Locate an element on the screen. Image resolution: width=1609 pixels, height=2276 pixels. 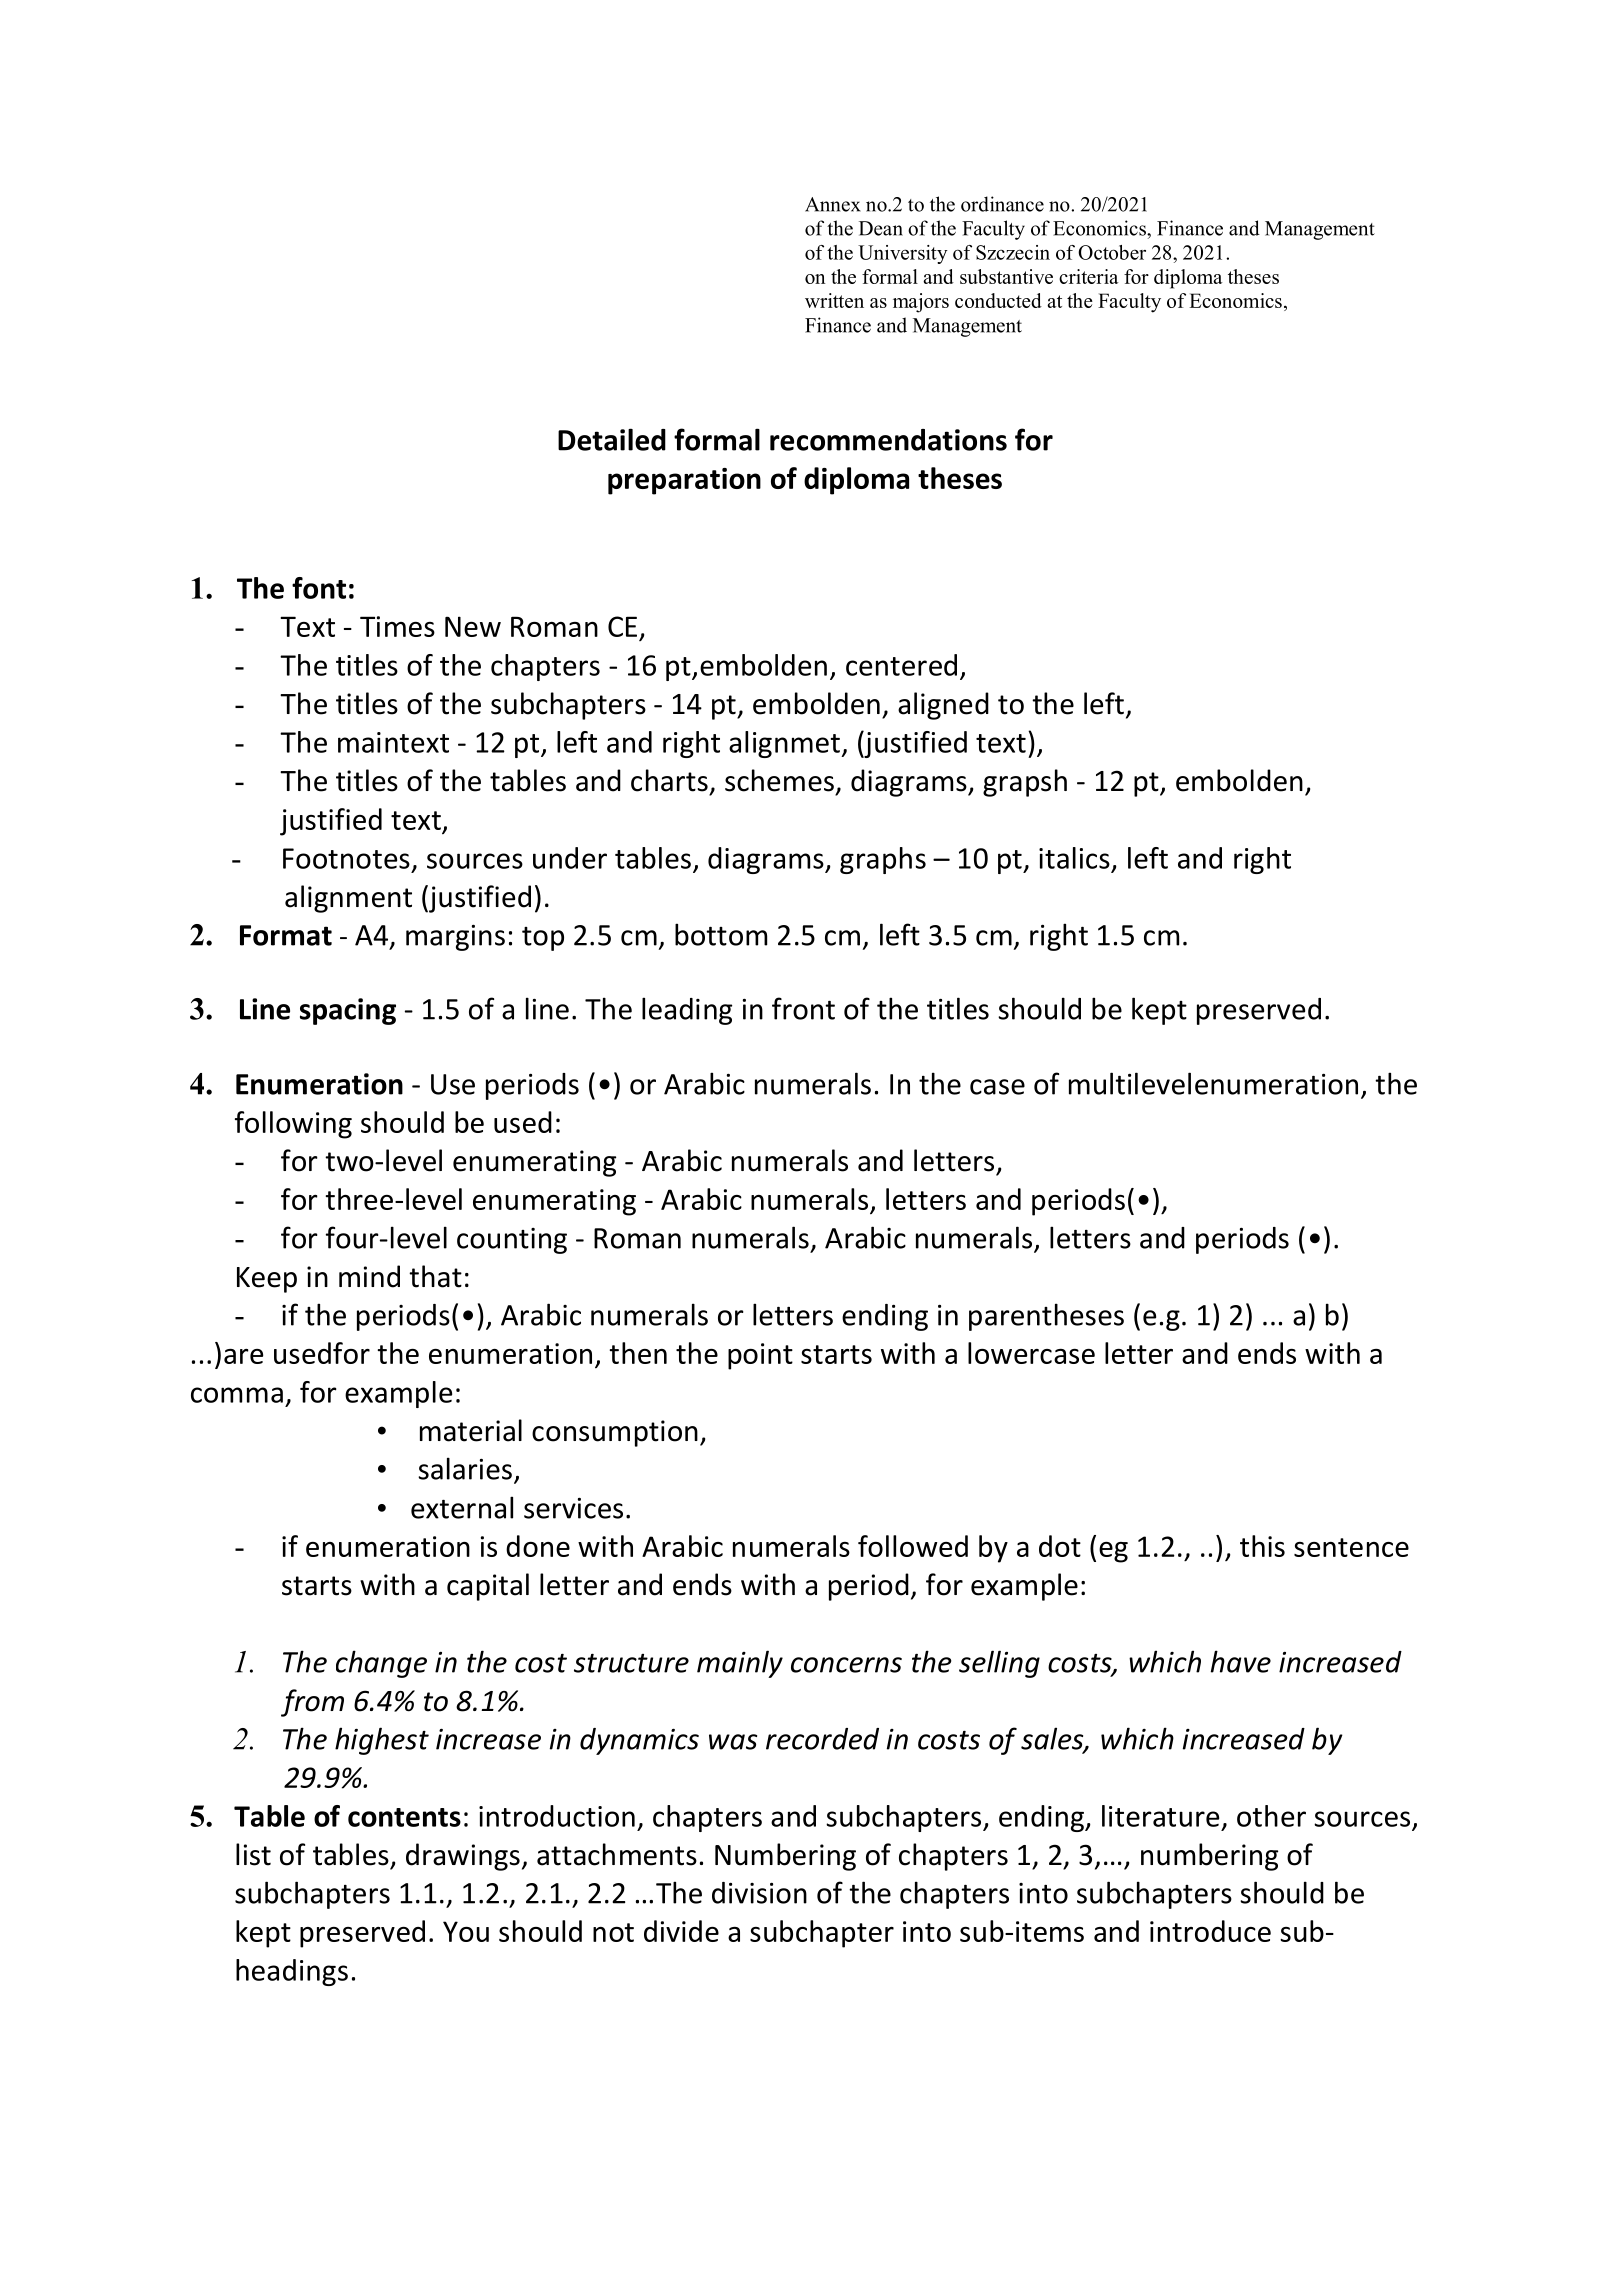
contents is located at coordinates (404, 1817).
